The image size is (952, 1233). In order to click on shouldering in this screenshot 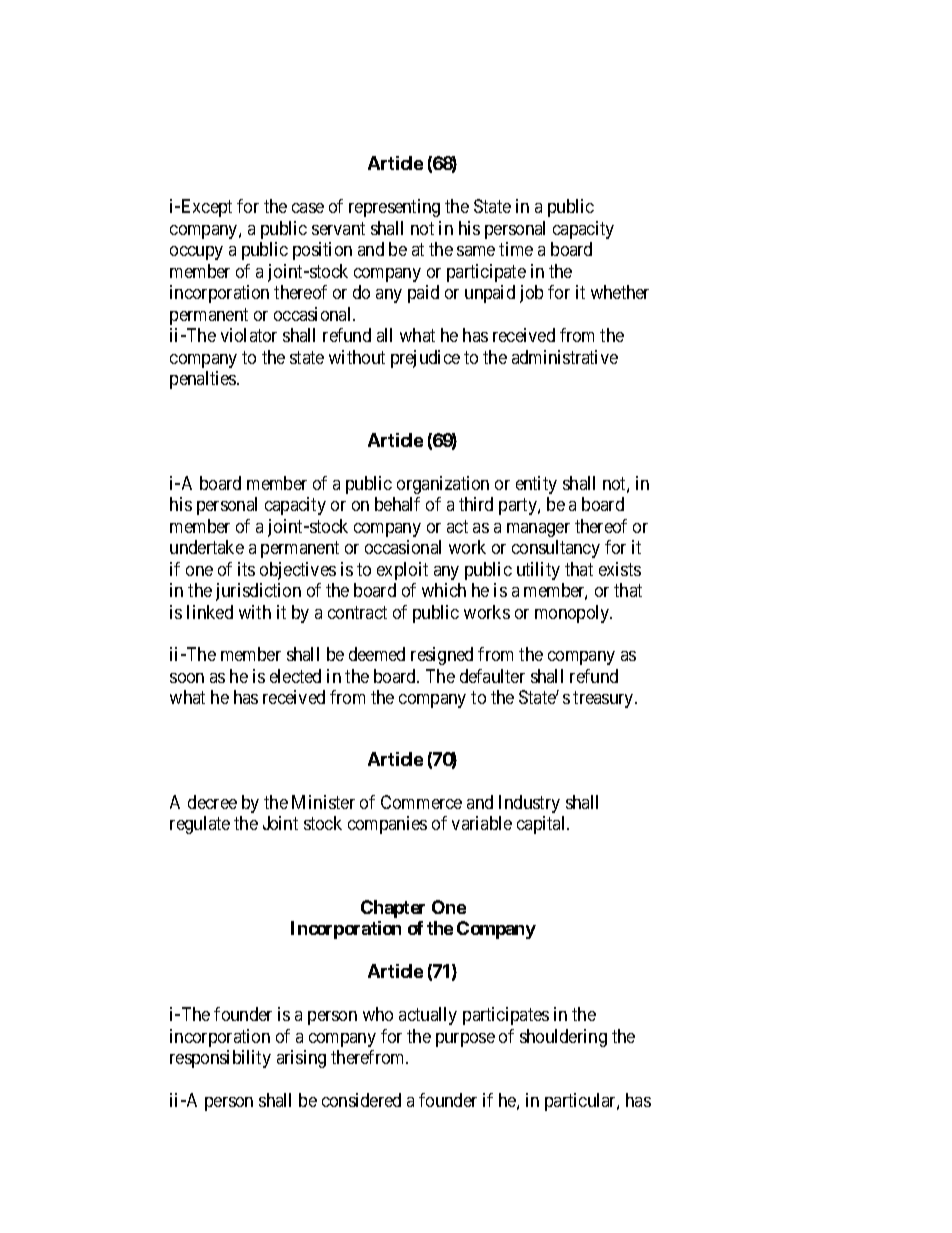, I will do `click(563, 1038)`.
